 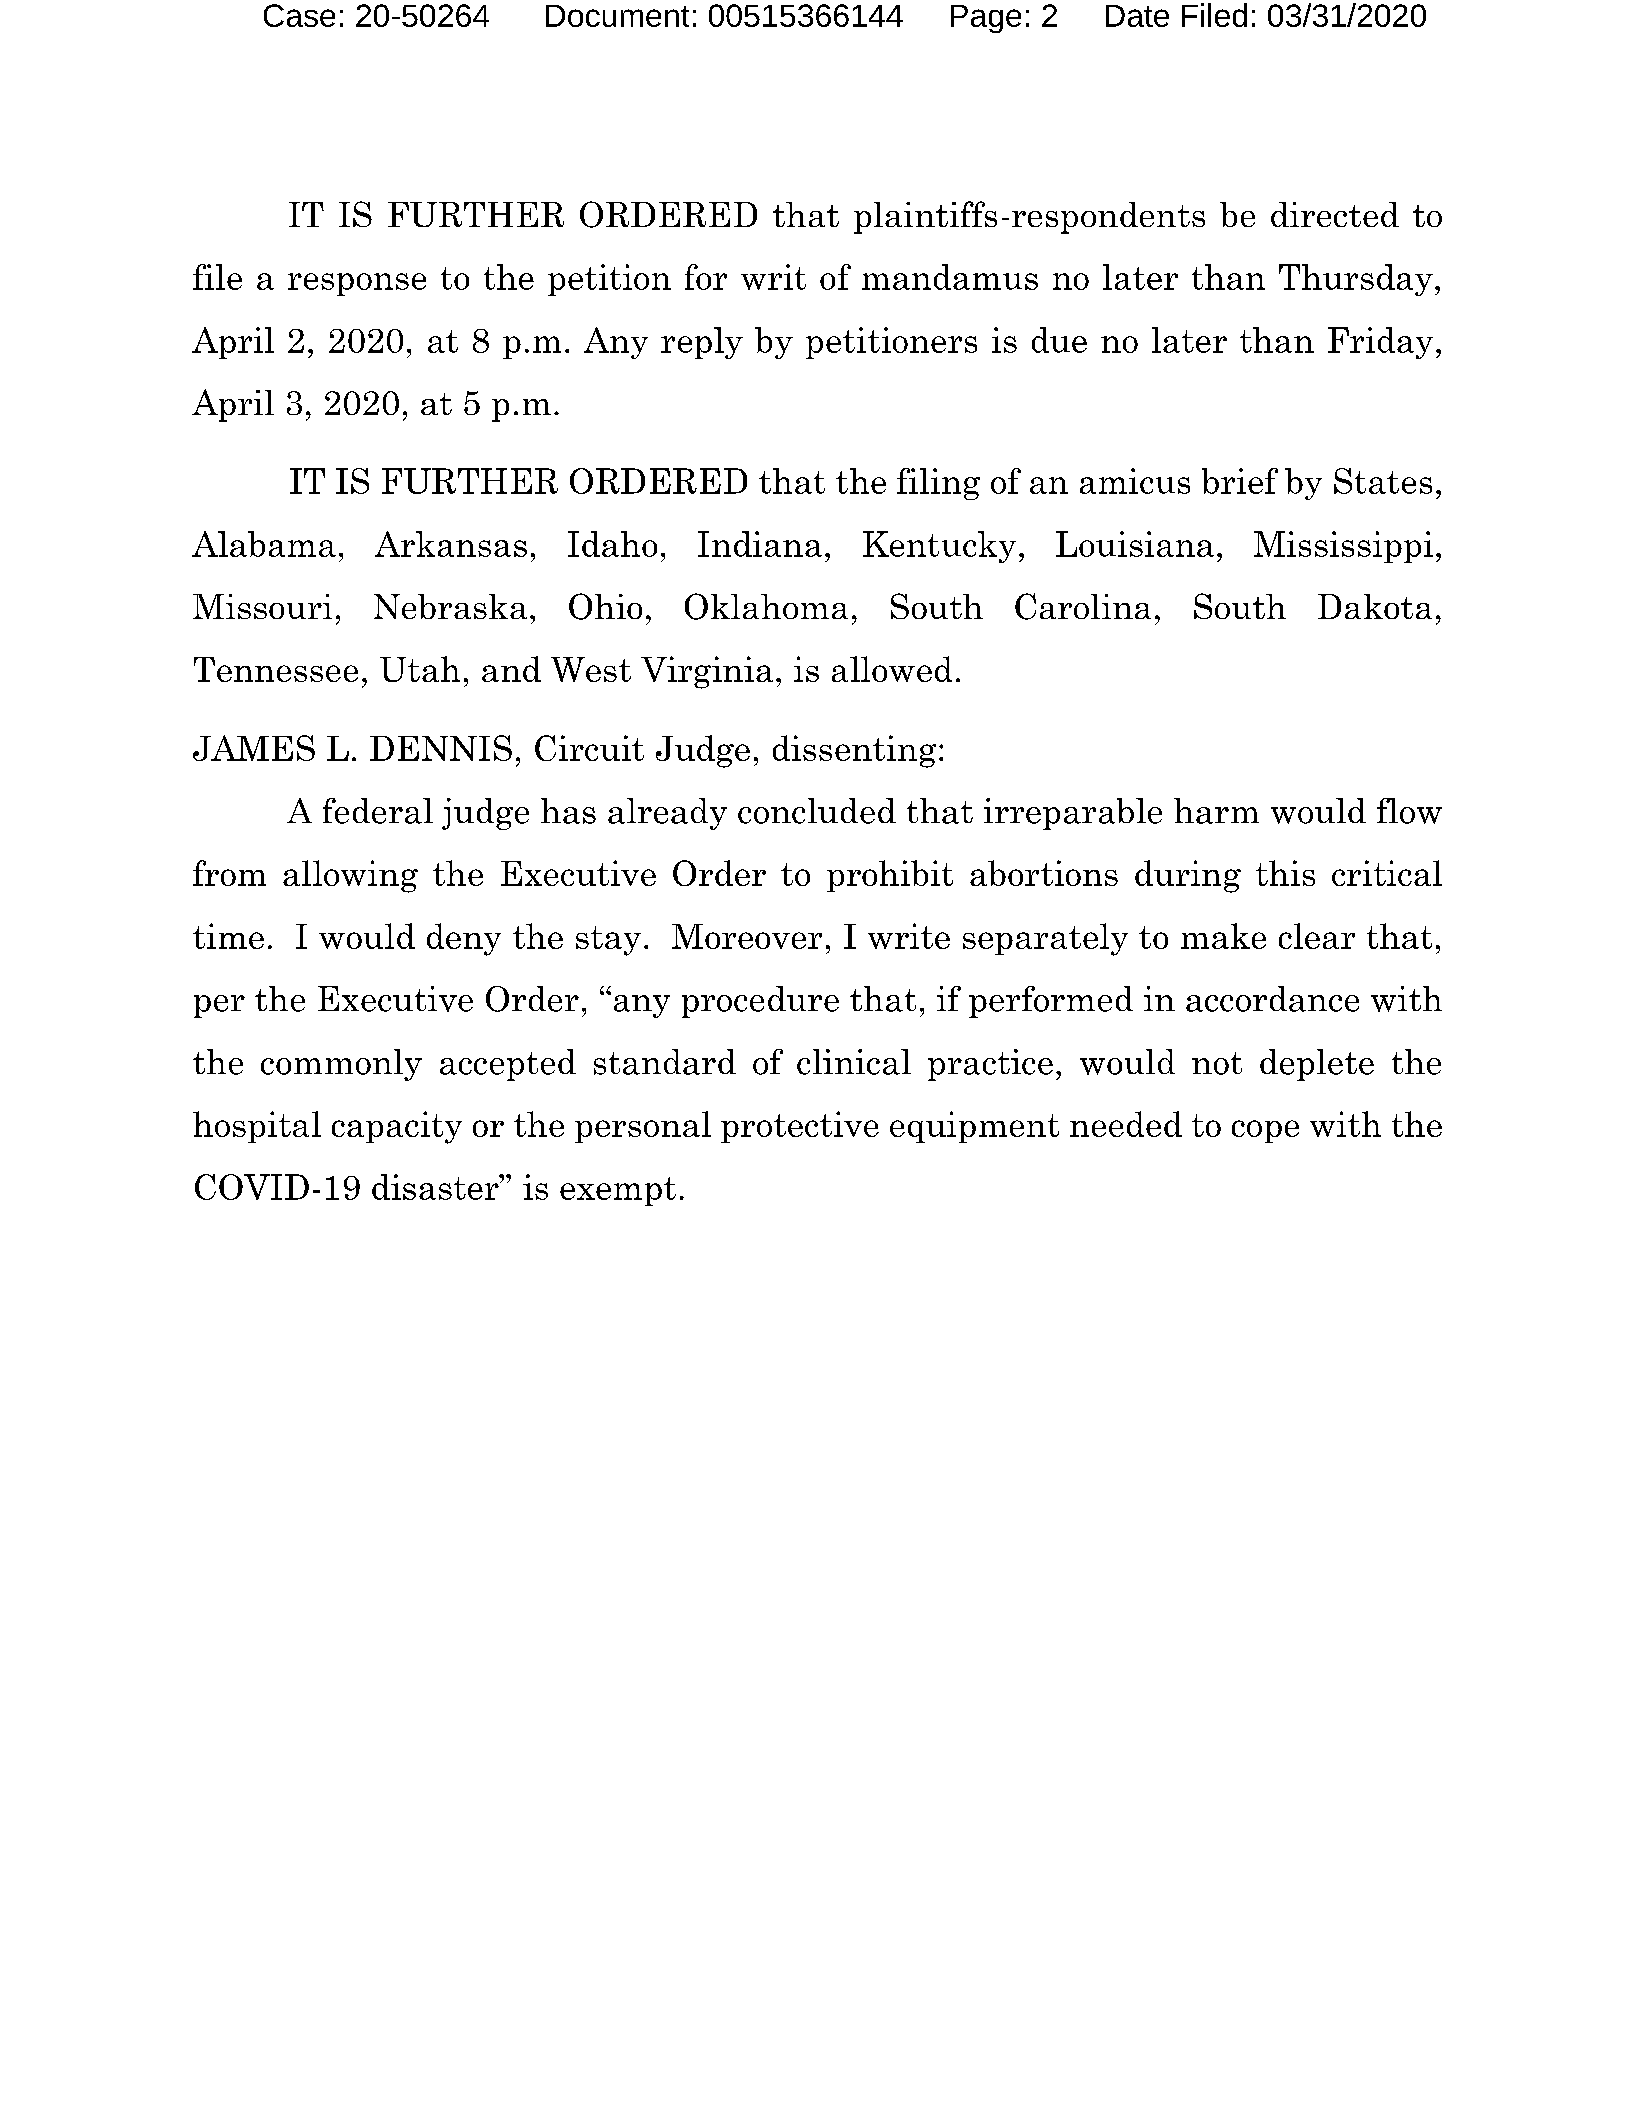 I want to click on Thursday, so click(x=1356, y=280).
